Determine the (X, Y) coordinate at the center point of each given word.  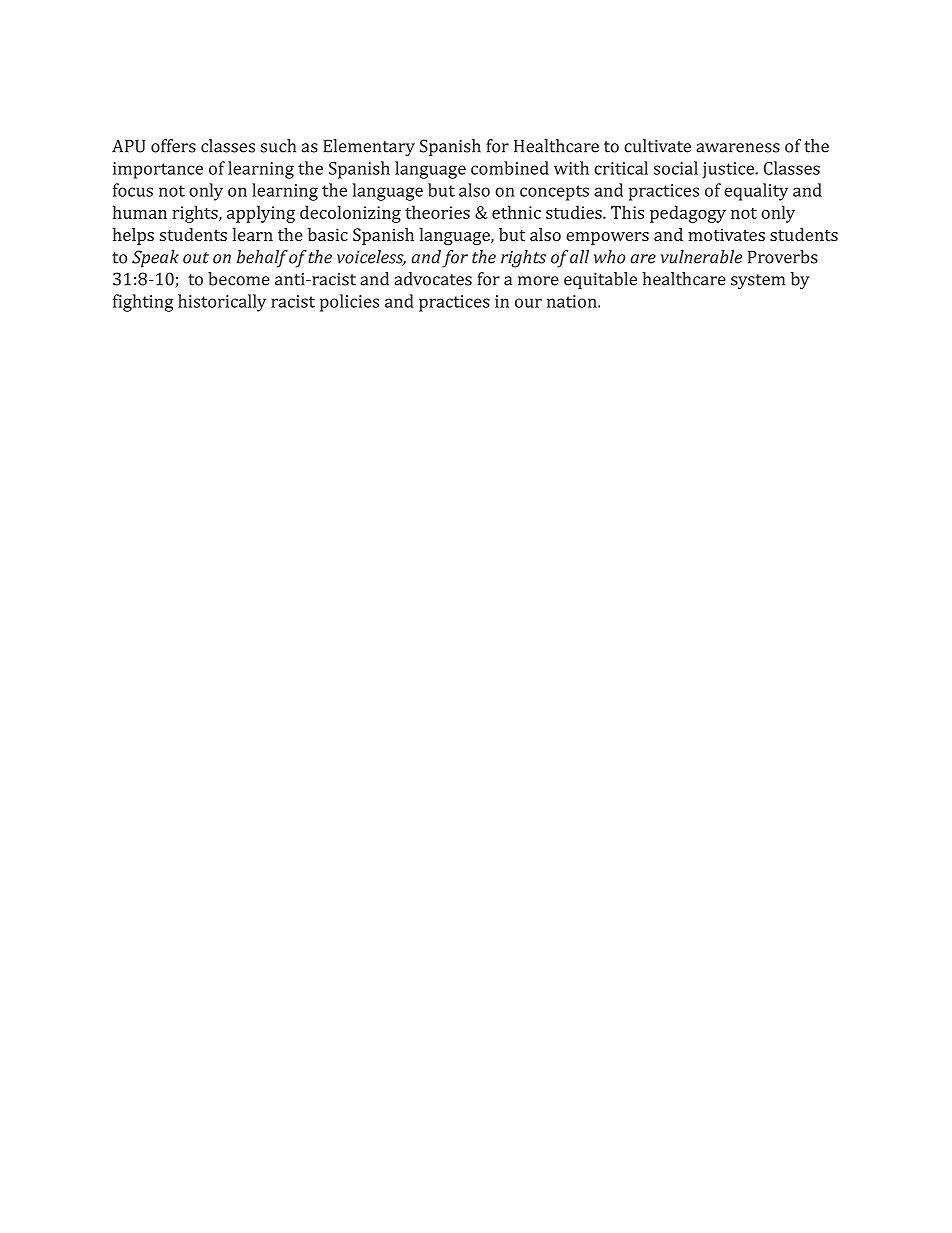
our (528, 303)
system (758, 282)
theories (437, 212)
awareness (738, 148)
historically (222, 303)
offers (173, 146)
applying (261, 214)
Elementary (369, 147)
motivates (726, 234)
